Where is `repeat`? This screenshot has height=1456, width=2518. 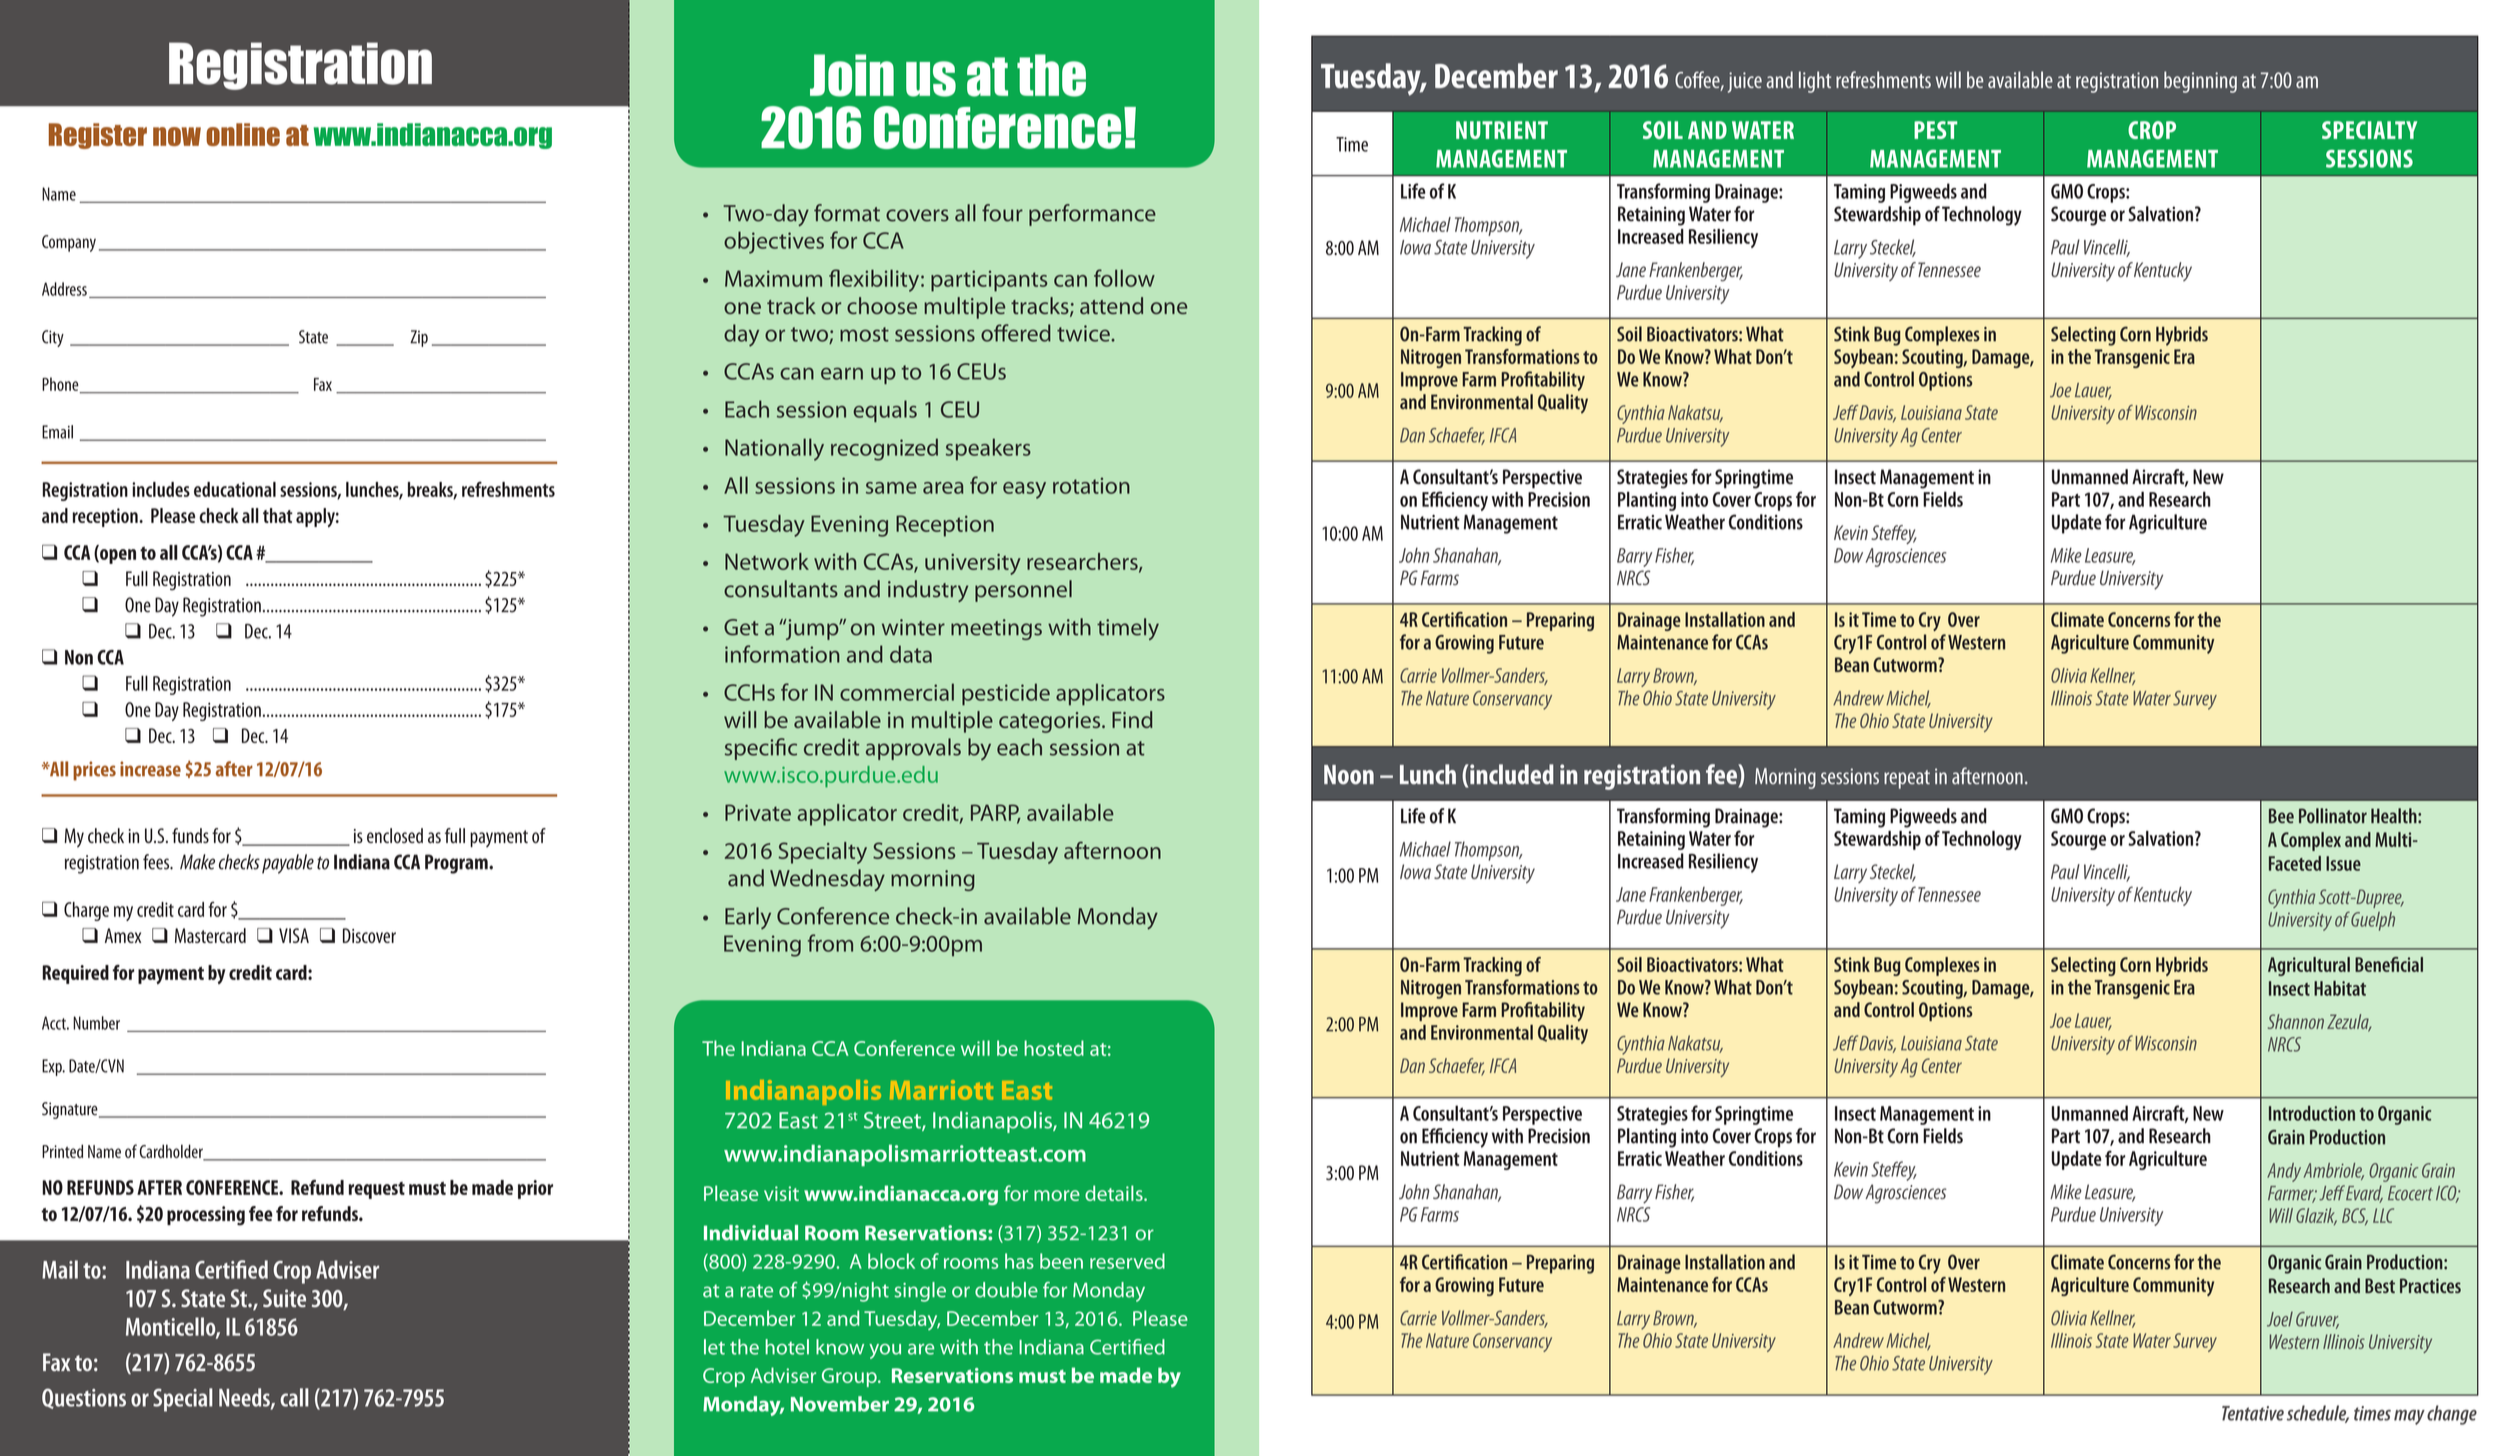
repeat is located at coordinates (1907, 779).
